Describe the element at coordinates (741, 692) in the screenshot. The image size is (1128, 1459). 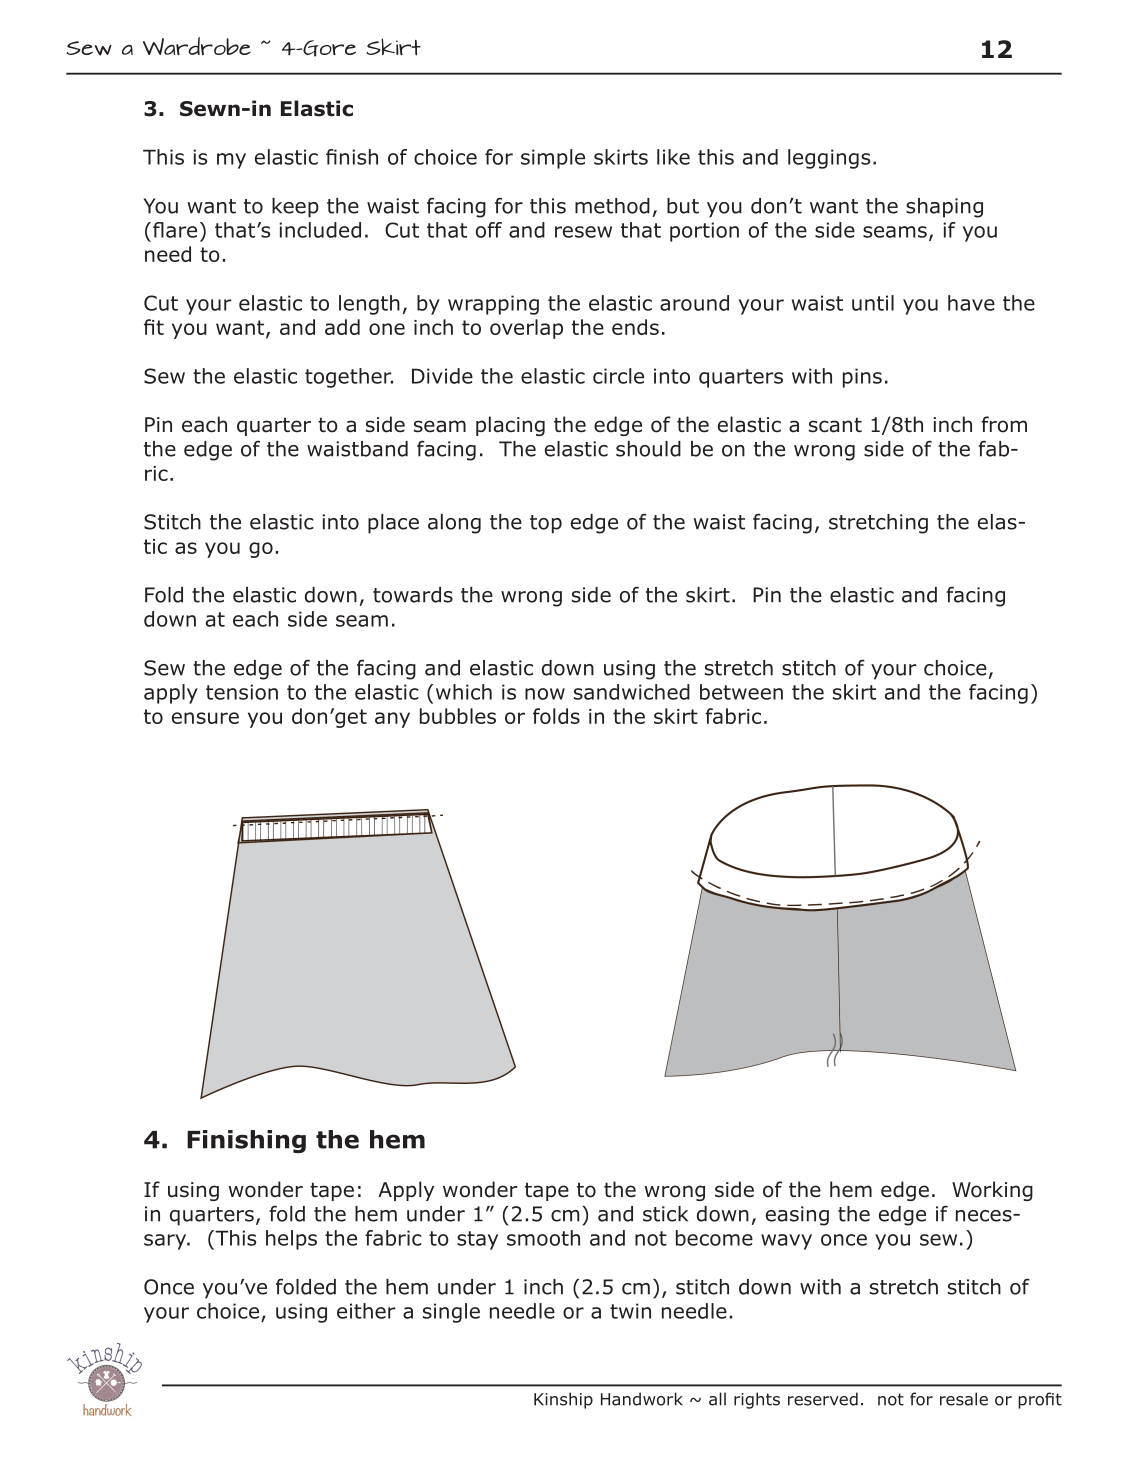
I see `between` at that location.
